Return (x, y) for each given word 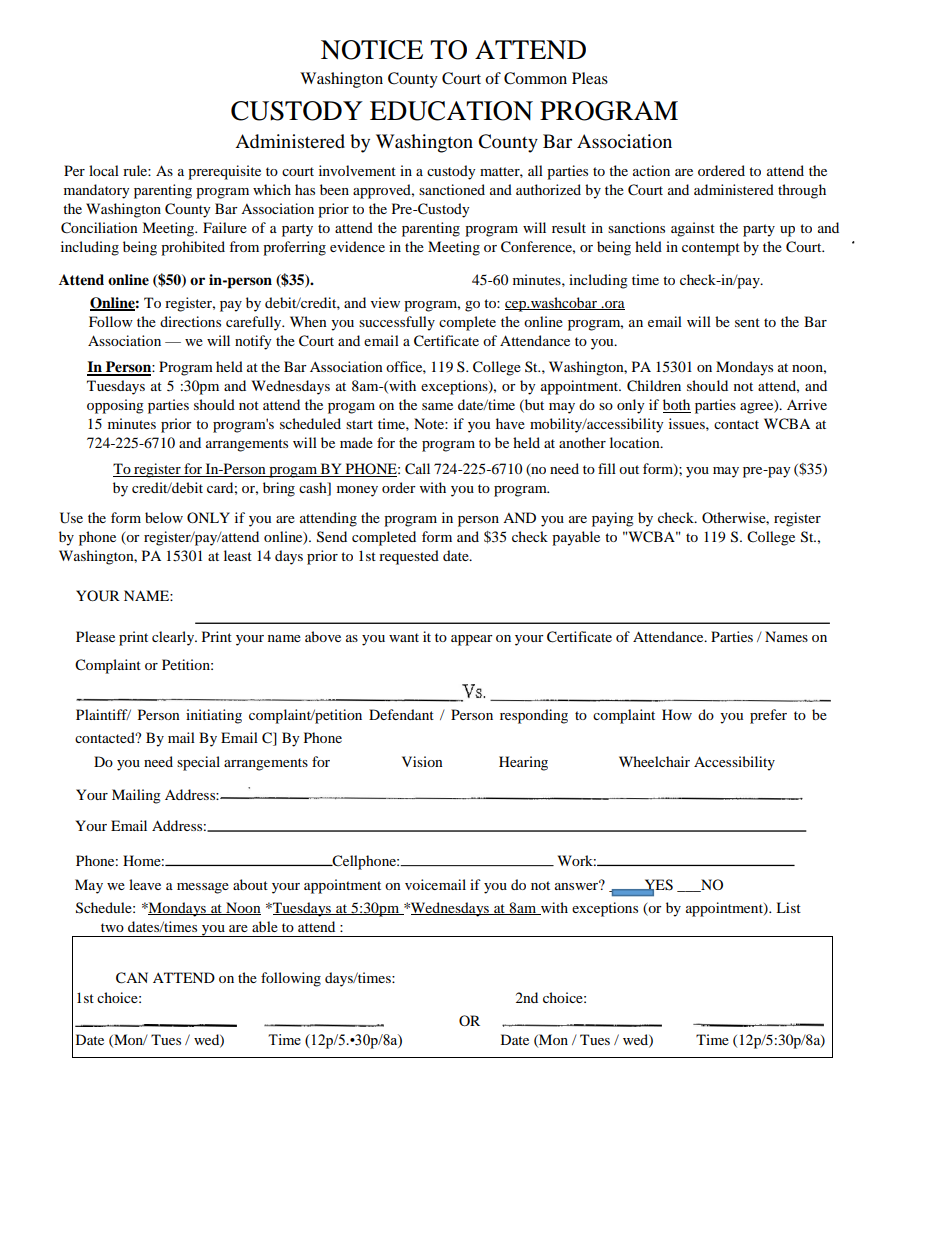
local (104, 170)
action (651, 170)
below (164, 517)
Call (417, 469)
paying (613, 519)
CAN (132, 978)
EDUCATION (451, 111)
